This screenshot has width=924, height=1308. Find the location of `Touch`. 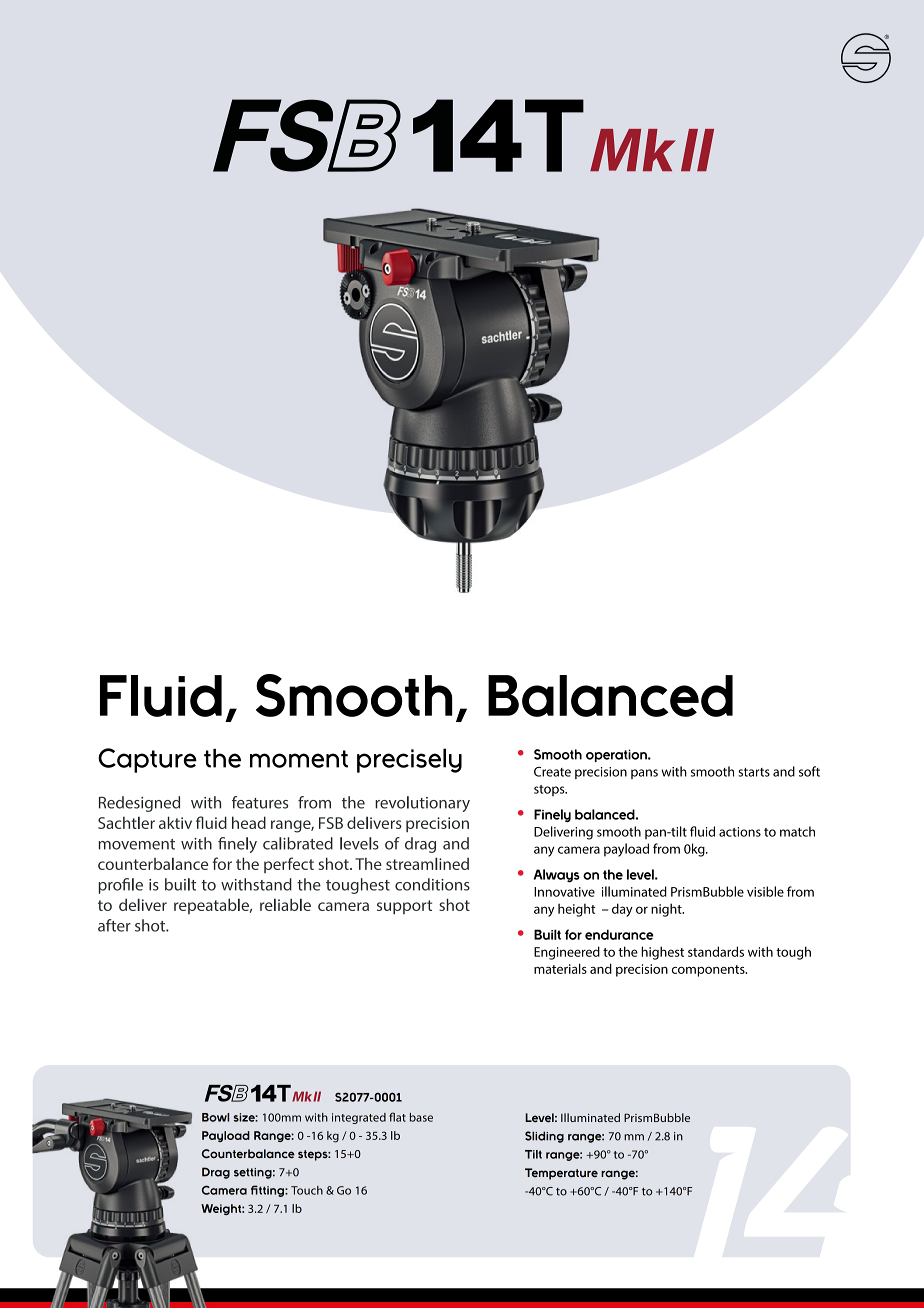

Touch is located at coordinates (307, 1190).
